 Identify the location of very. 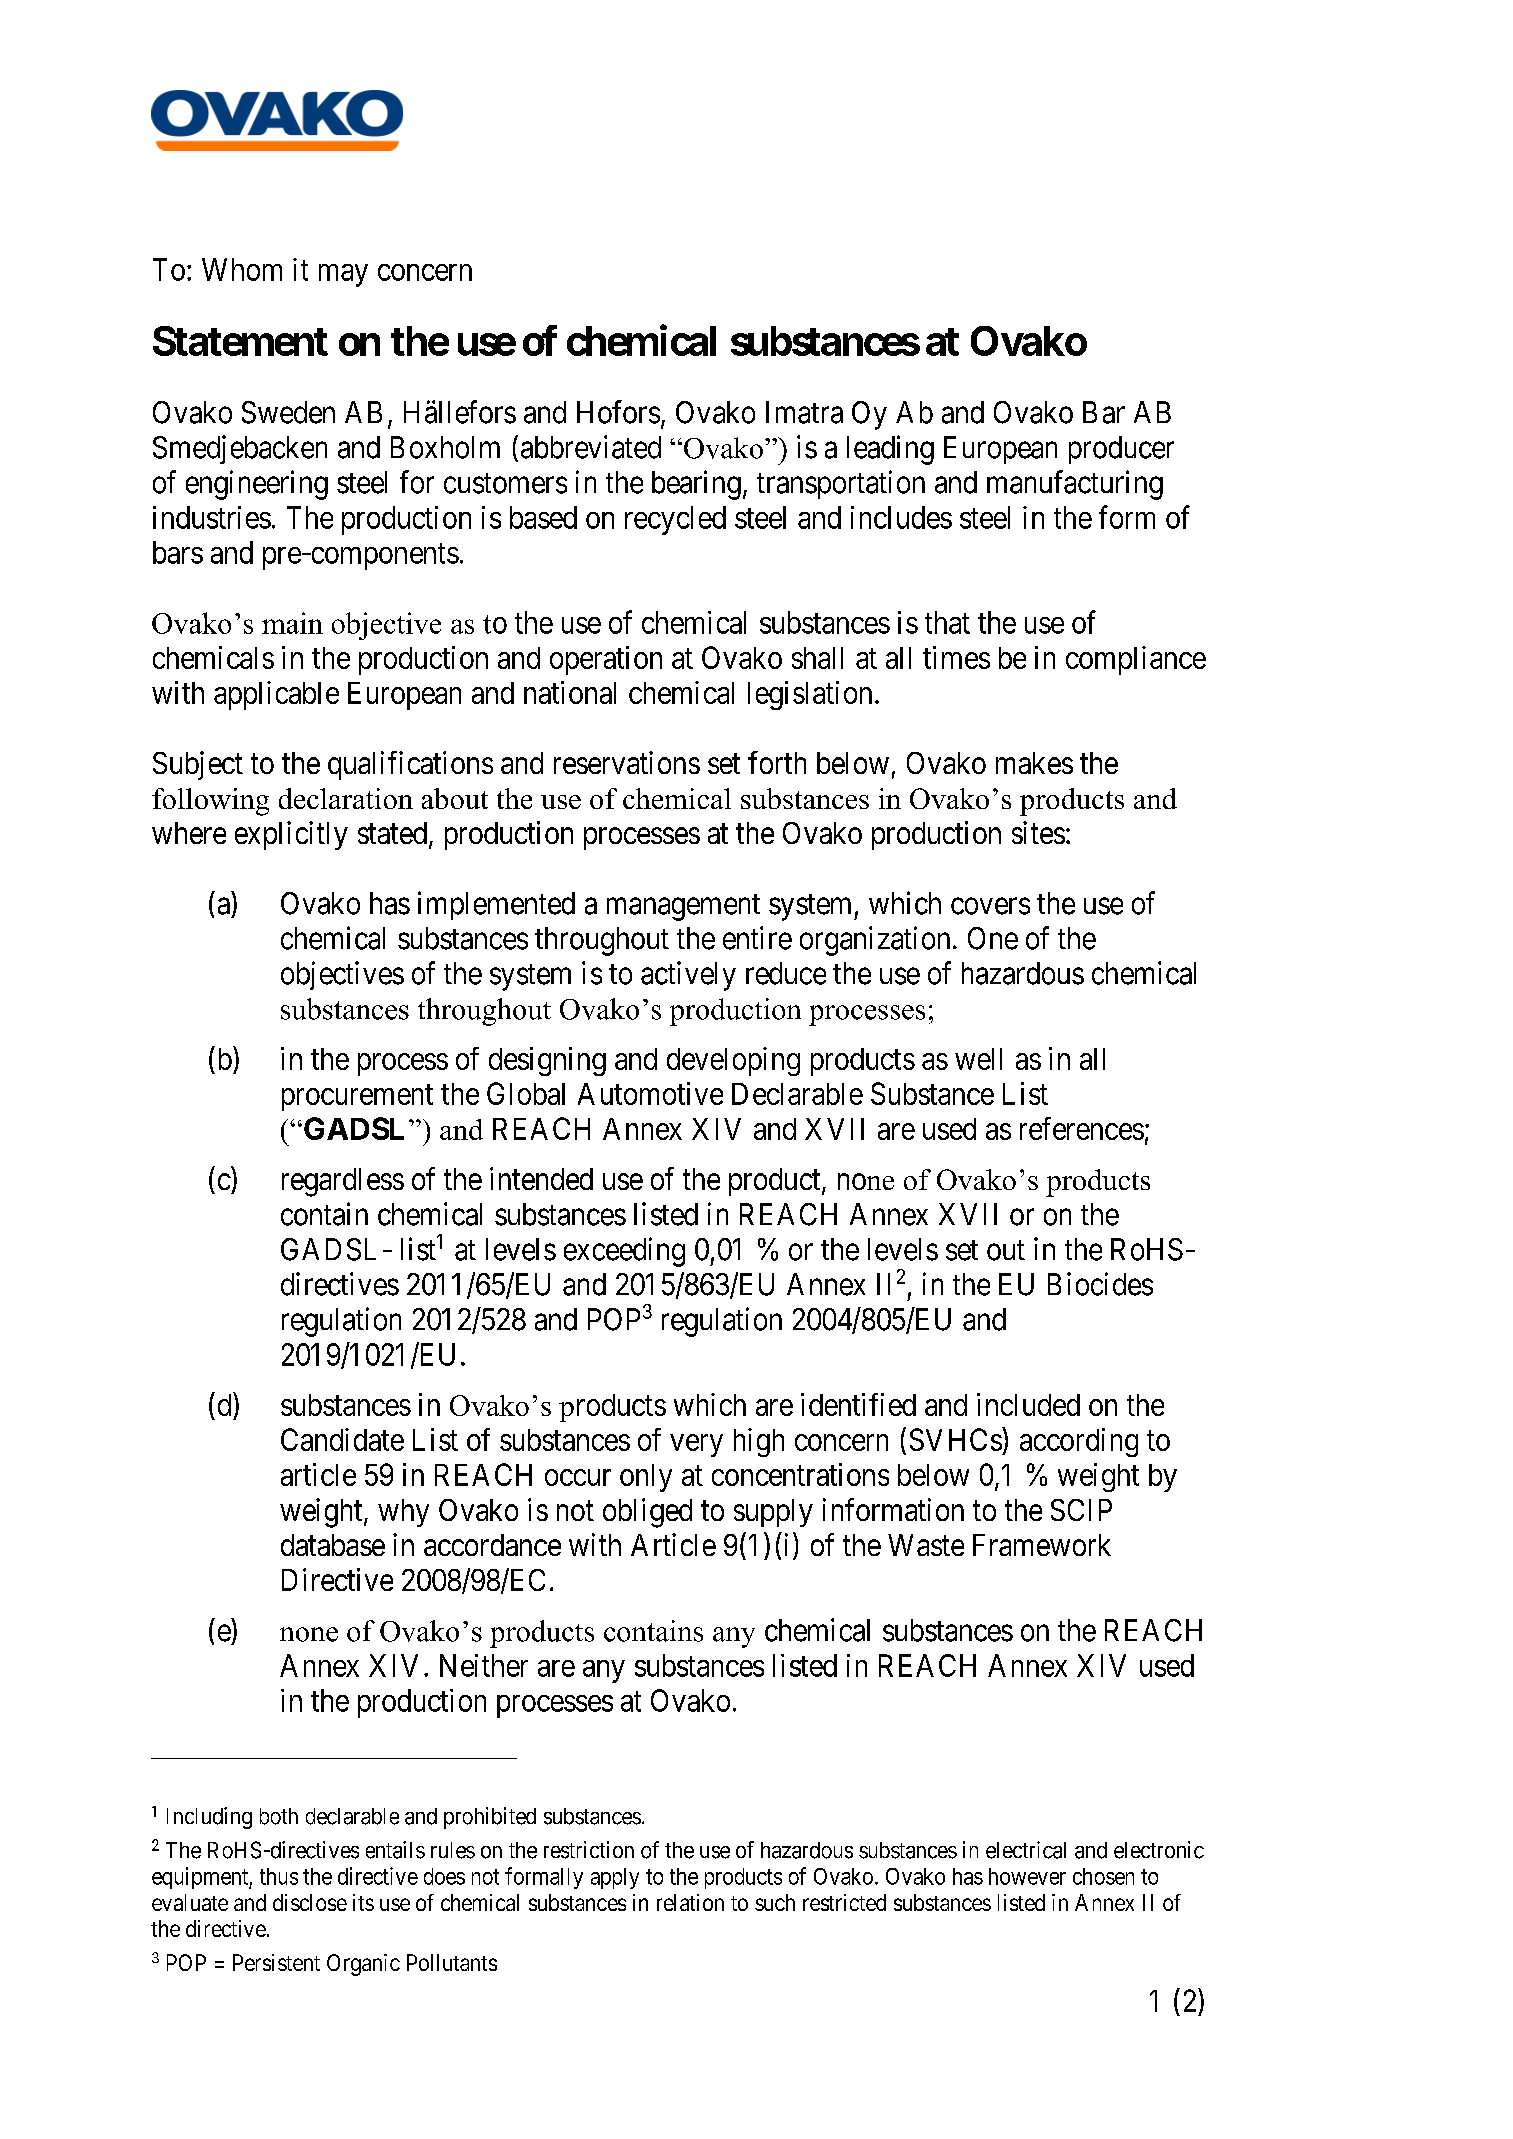
(696, 1445).
